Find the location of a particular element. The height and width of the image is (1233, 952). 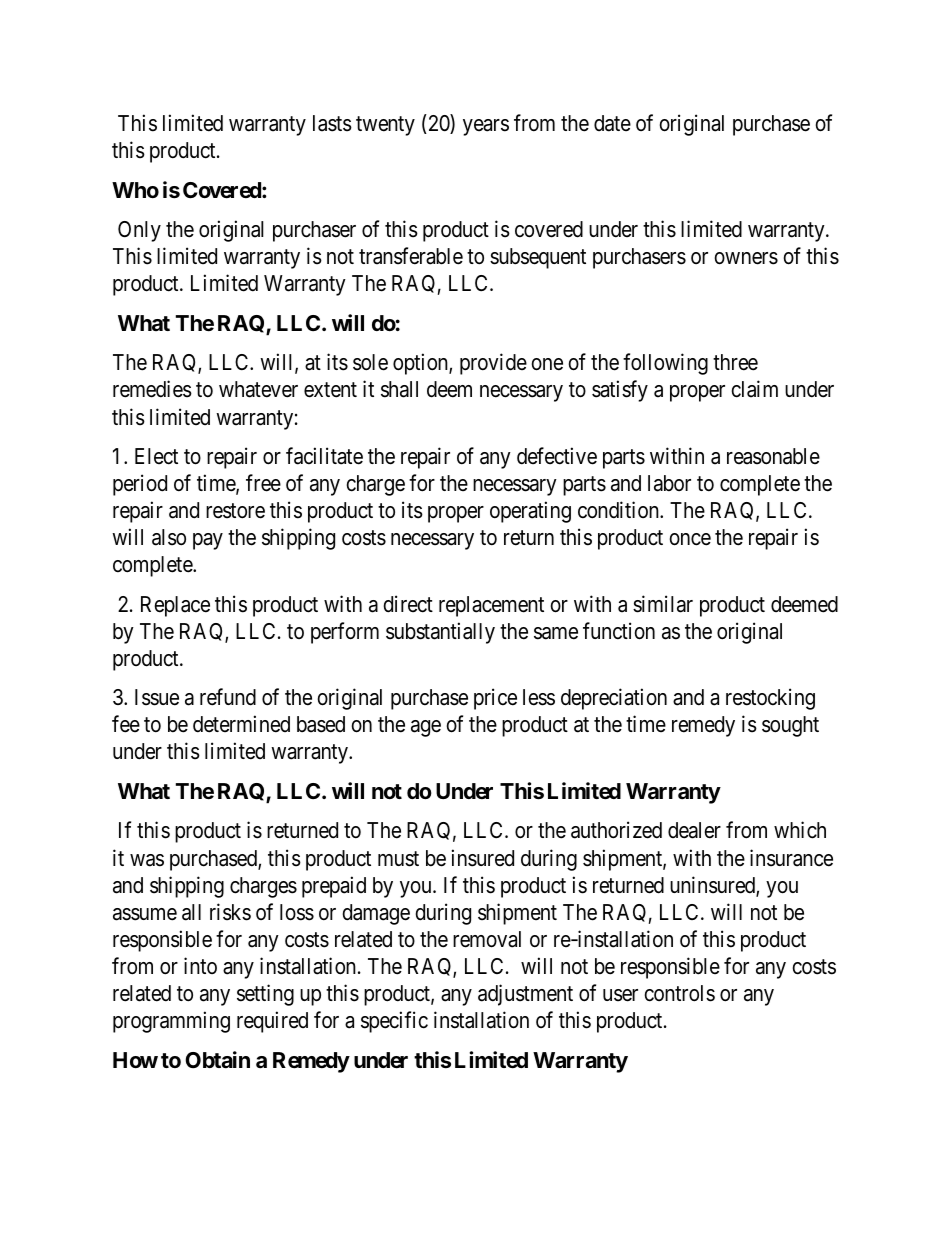

similar is located at coordinates (663, 604).
